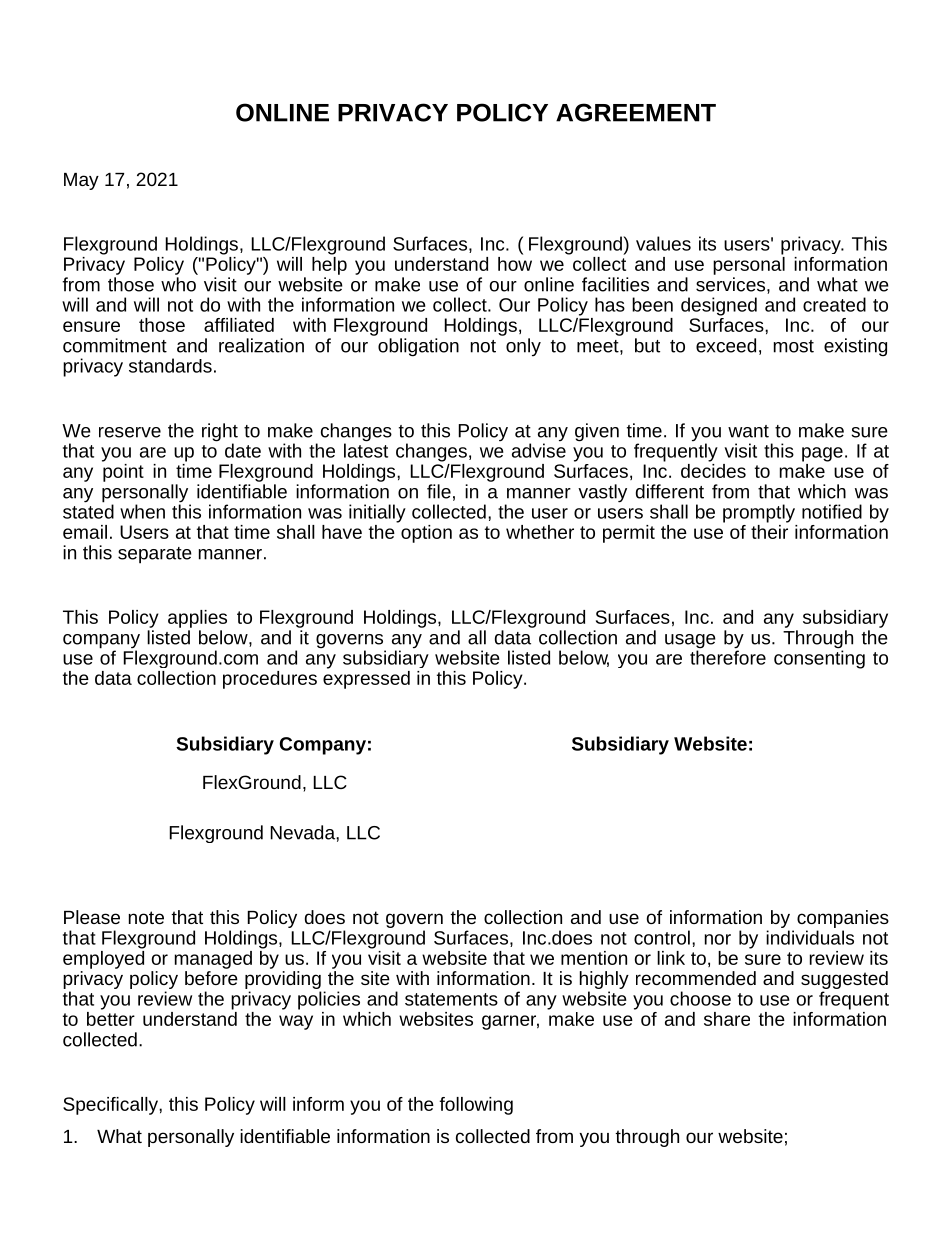  Describe the element at coordinates (81, 181) in the page. I see `May` at that location.
